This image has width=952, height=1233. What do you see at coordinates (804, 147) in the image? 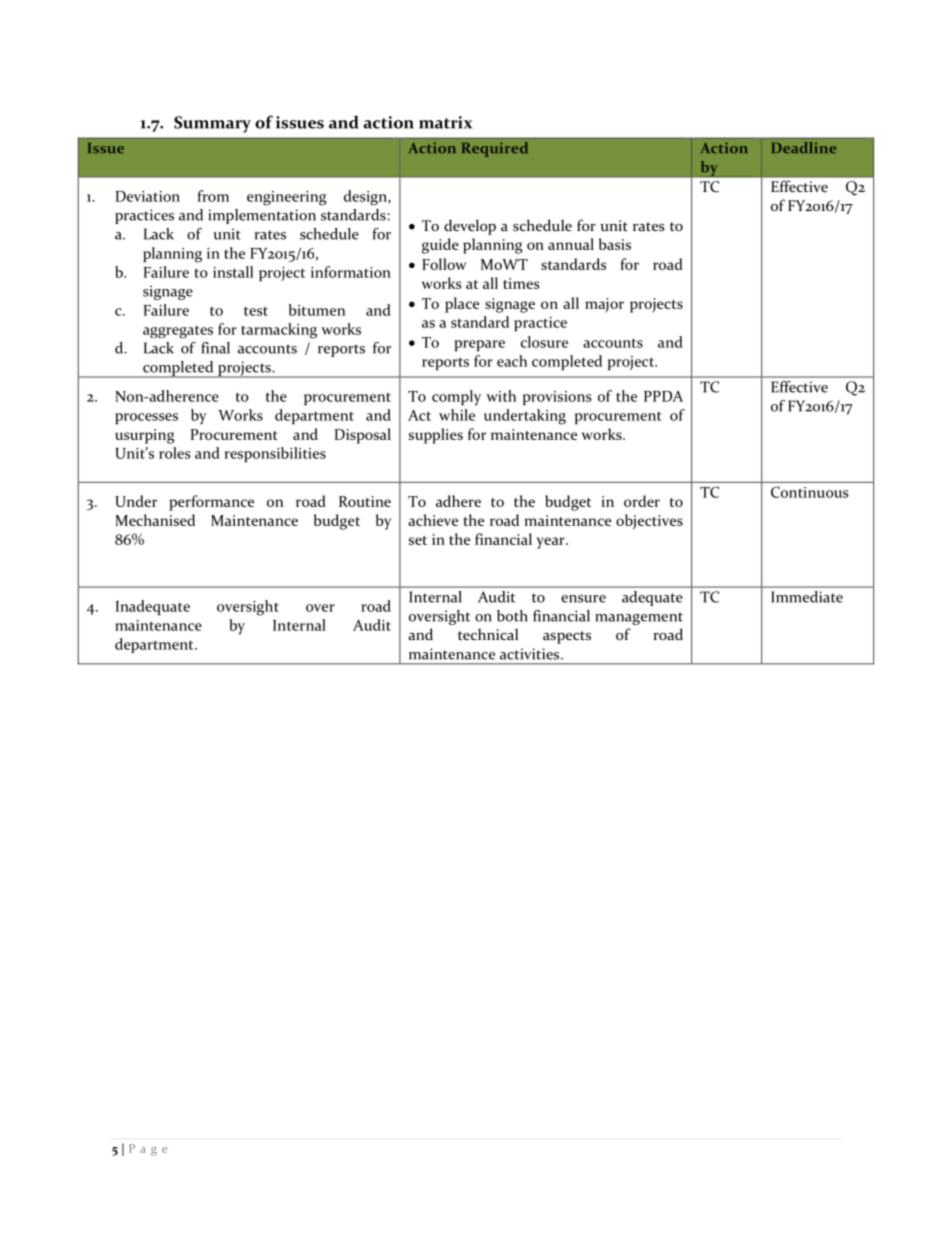
I see `Deadline` at bounding box center [804, 147].
